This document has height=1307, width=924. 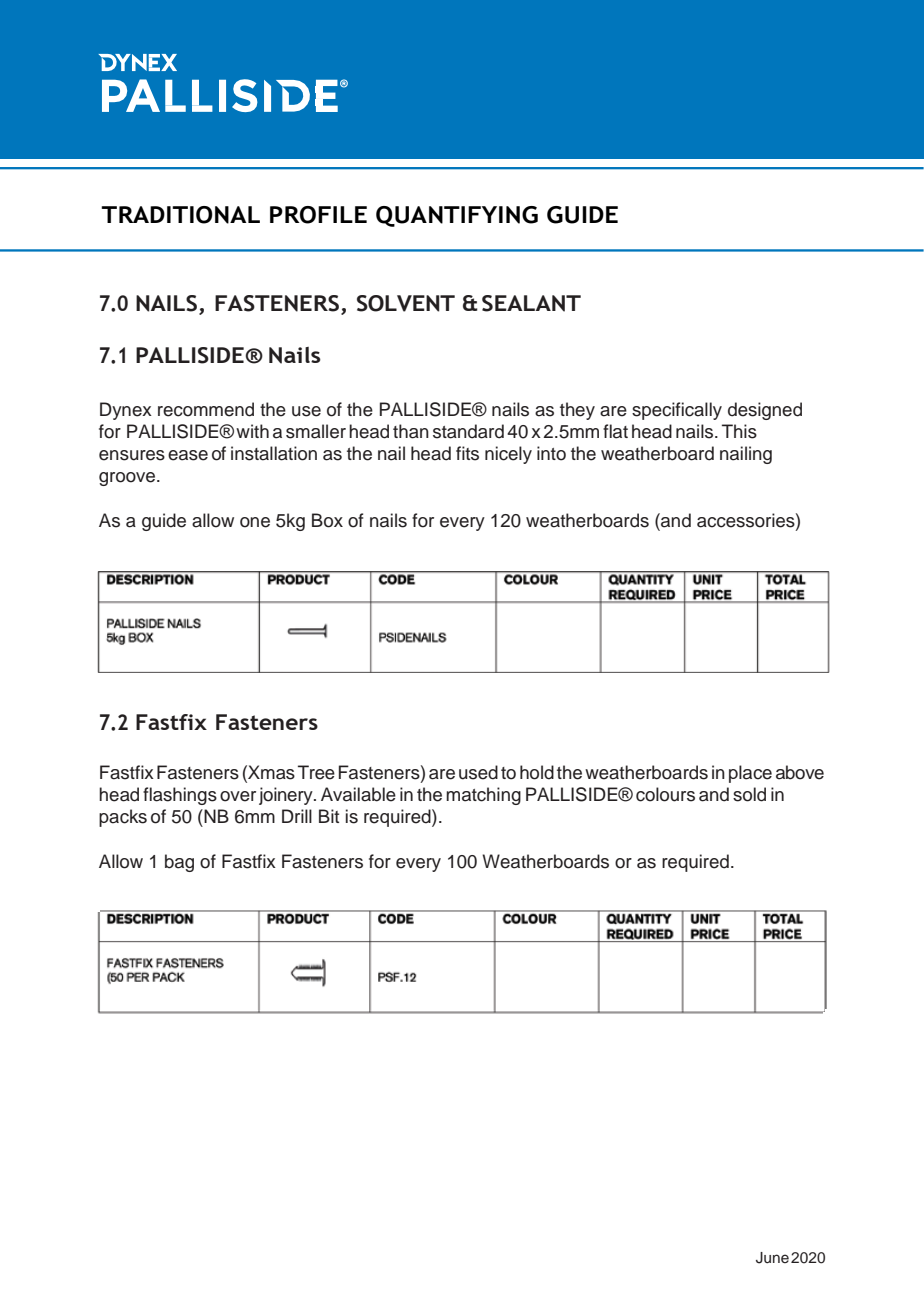 I want to click on one, so click(x=255, y=522).
